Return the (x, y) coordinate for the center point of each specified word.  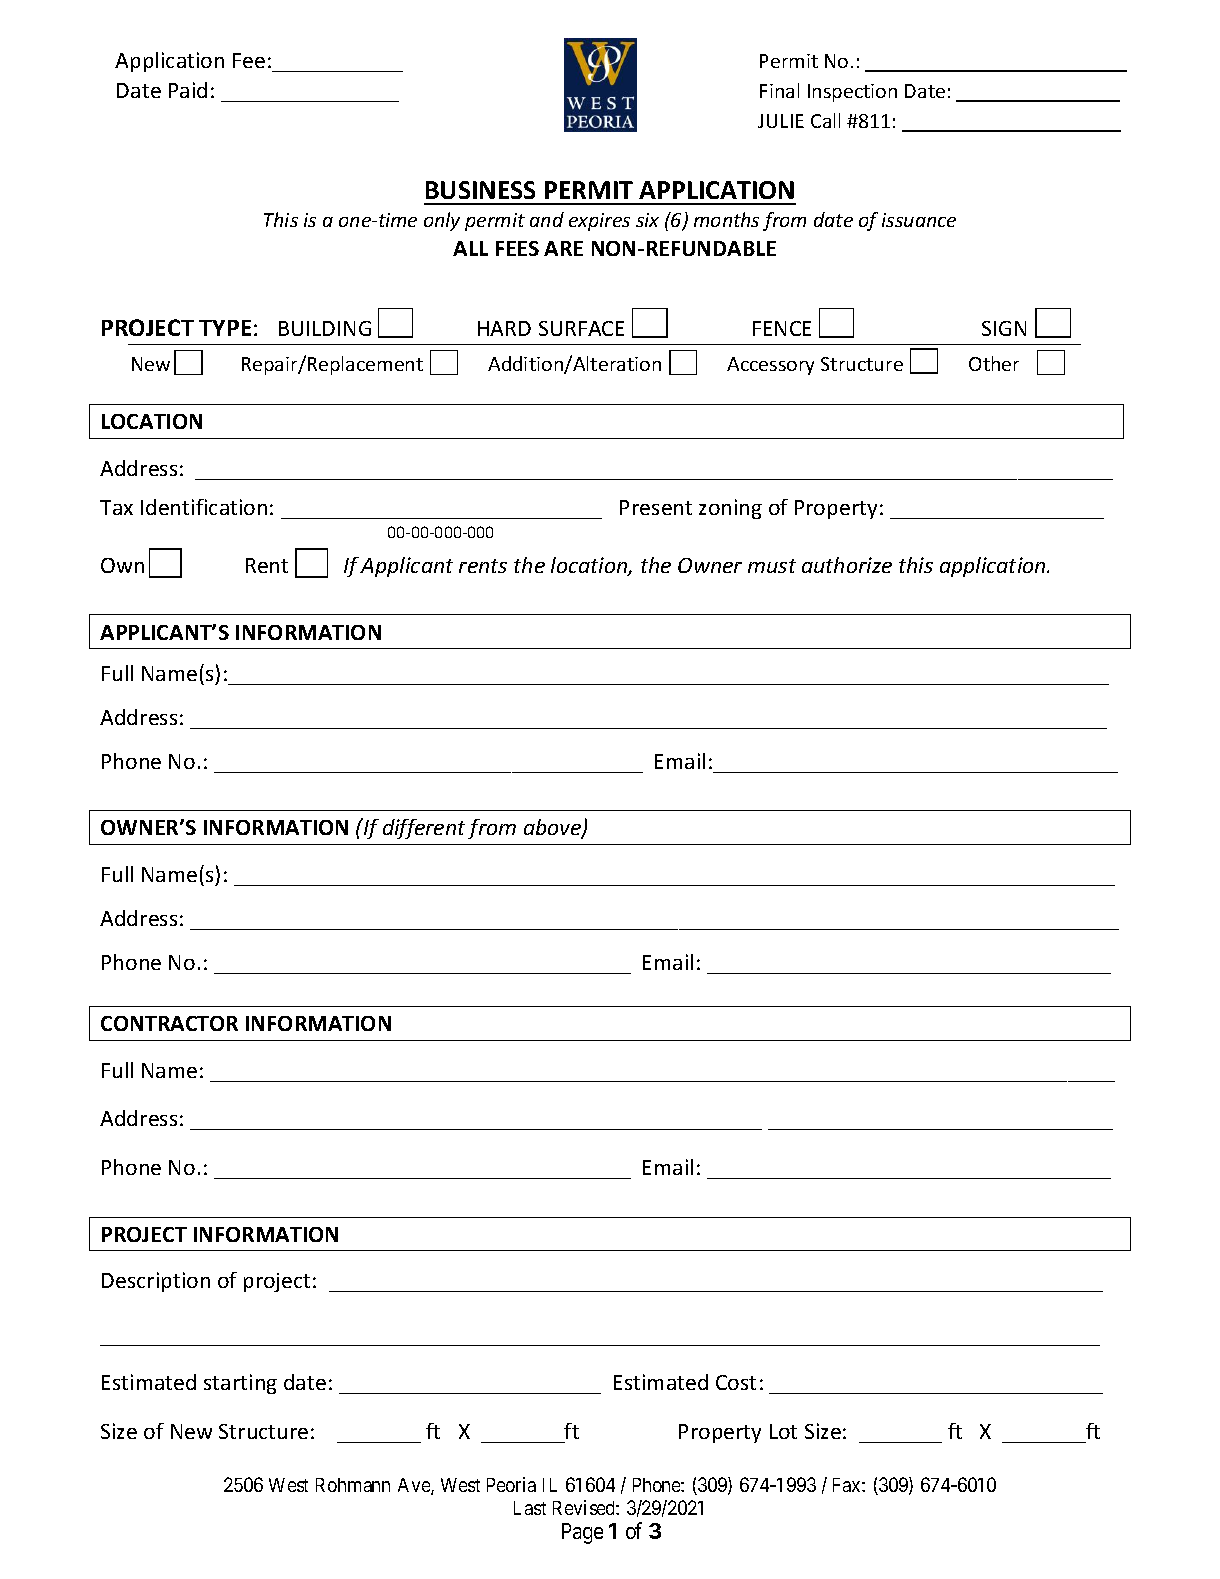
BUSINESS (480, 190)
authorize (847, 565)
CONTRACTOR (169, 1023)
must (772, 566)
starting (240, 1384)
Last (530, 1508)
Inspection (852, 93)
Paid (188, 90)
